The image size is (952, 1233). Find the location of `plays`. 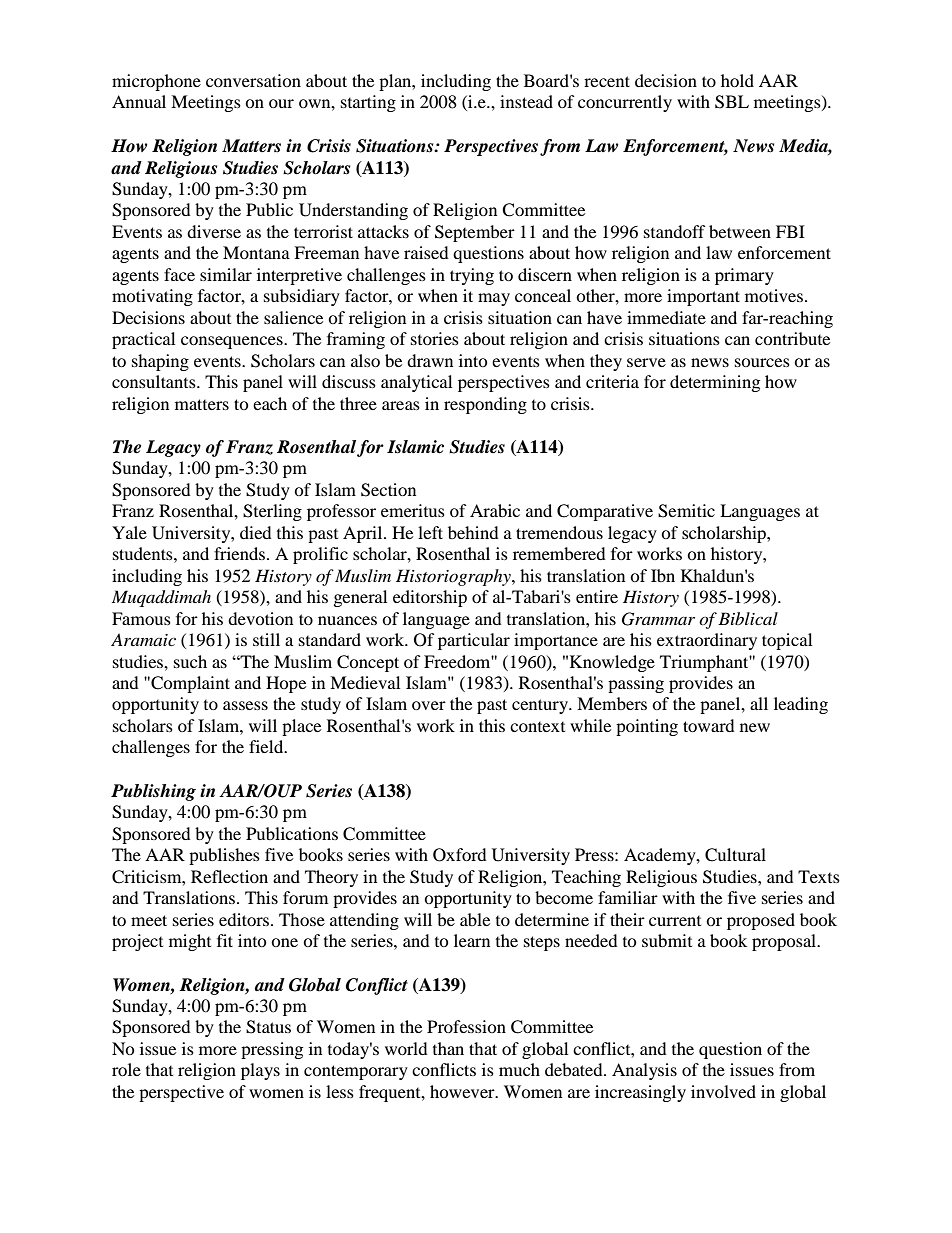

plays is located at coordinates (260, 1071).
